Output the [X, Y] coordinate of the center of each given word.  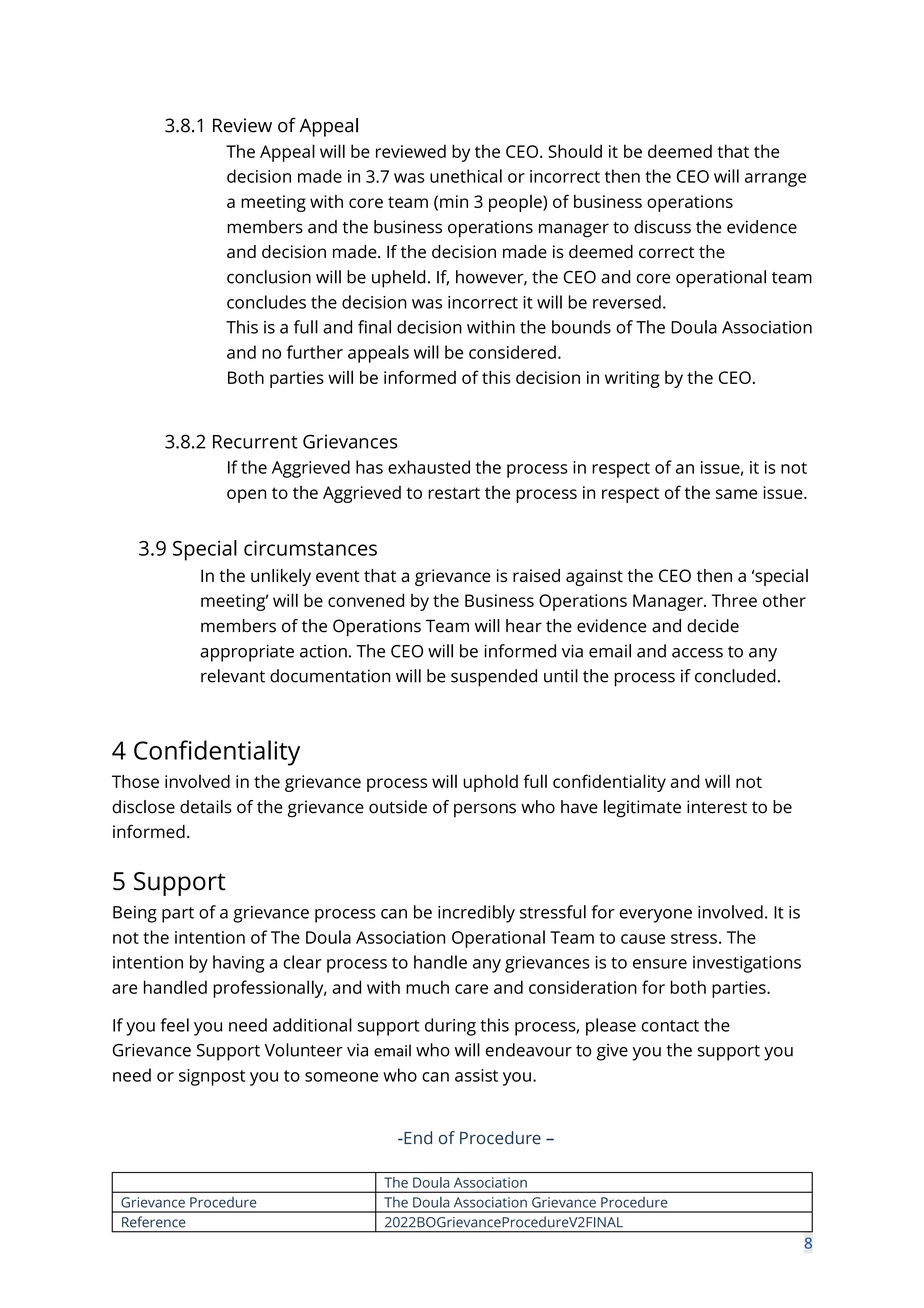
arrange [775, 180]
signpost [212, 1077]
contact [670, 1026]
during [450, 1027]
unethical [466, 176]
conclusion [269, 277]
